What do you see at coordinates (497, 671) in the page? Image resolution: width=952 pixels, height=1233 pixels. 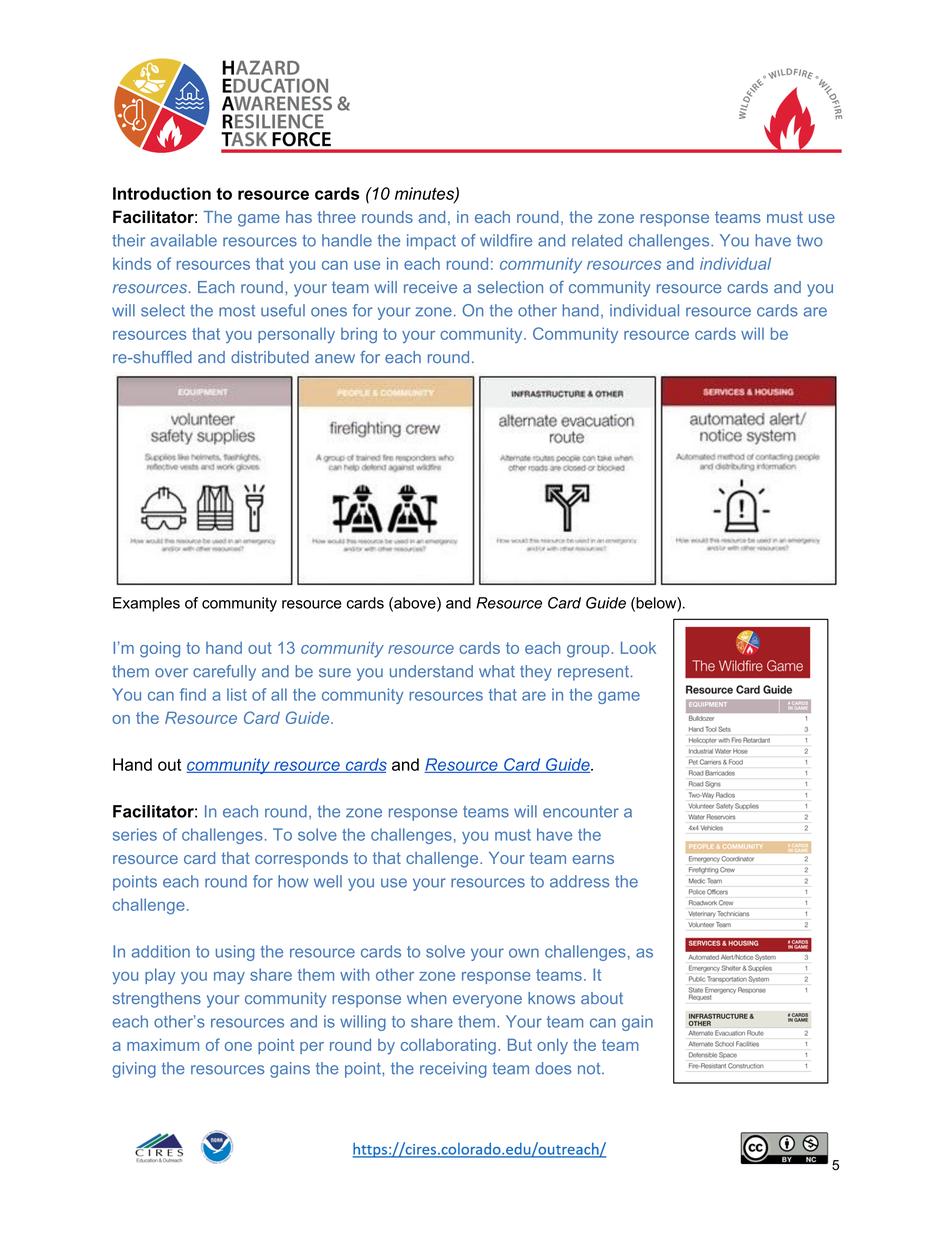 I see `what` at bounding box center [497, 671].
